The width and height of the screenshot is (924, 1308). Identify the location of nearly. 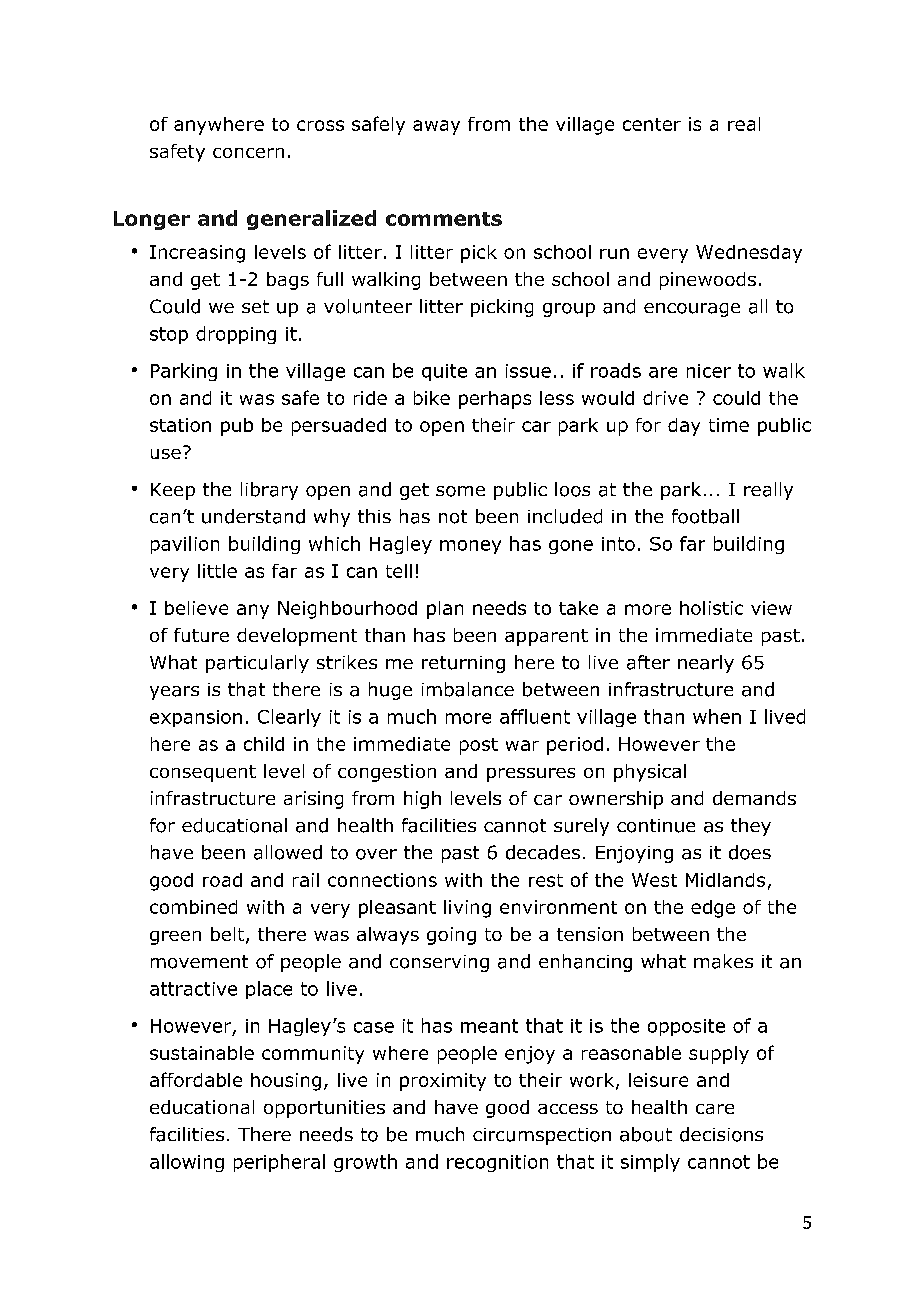
(706, 664).
